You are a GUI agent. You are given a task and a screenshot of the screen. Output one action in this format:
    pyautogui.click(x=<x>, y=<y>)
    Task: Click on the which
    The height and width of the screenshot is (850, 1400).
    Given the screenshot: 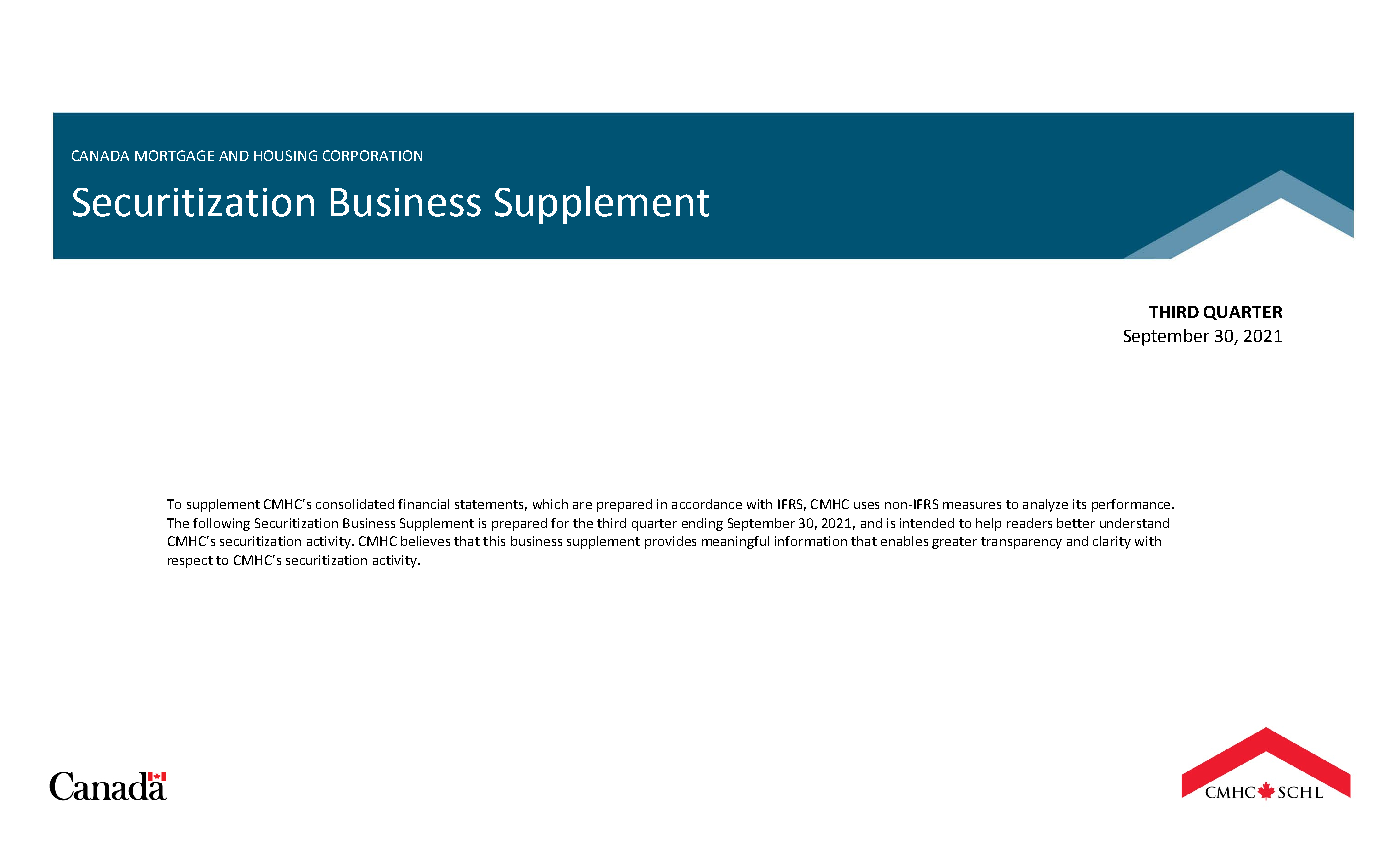 What is the action you would take?
    pyautogui.click(x=550, y=504)
